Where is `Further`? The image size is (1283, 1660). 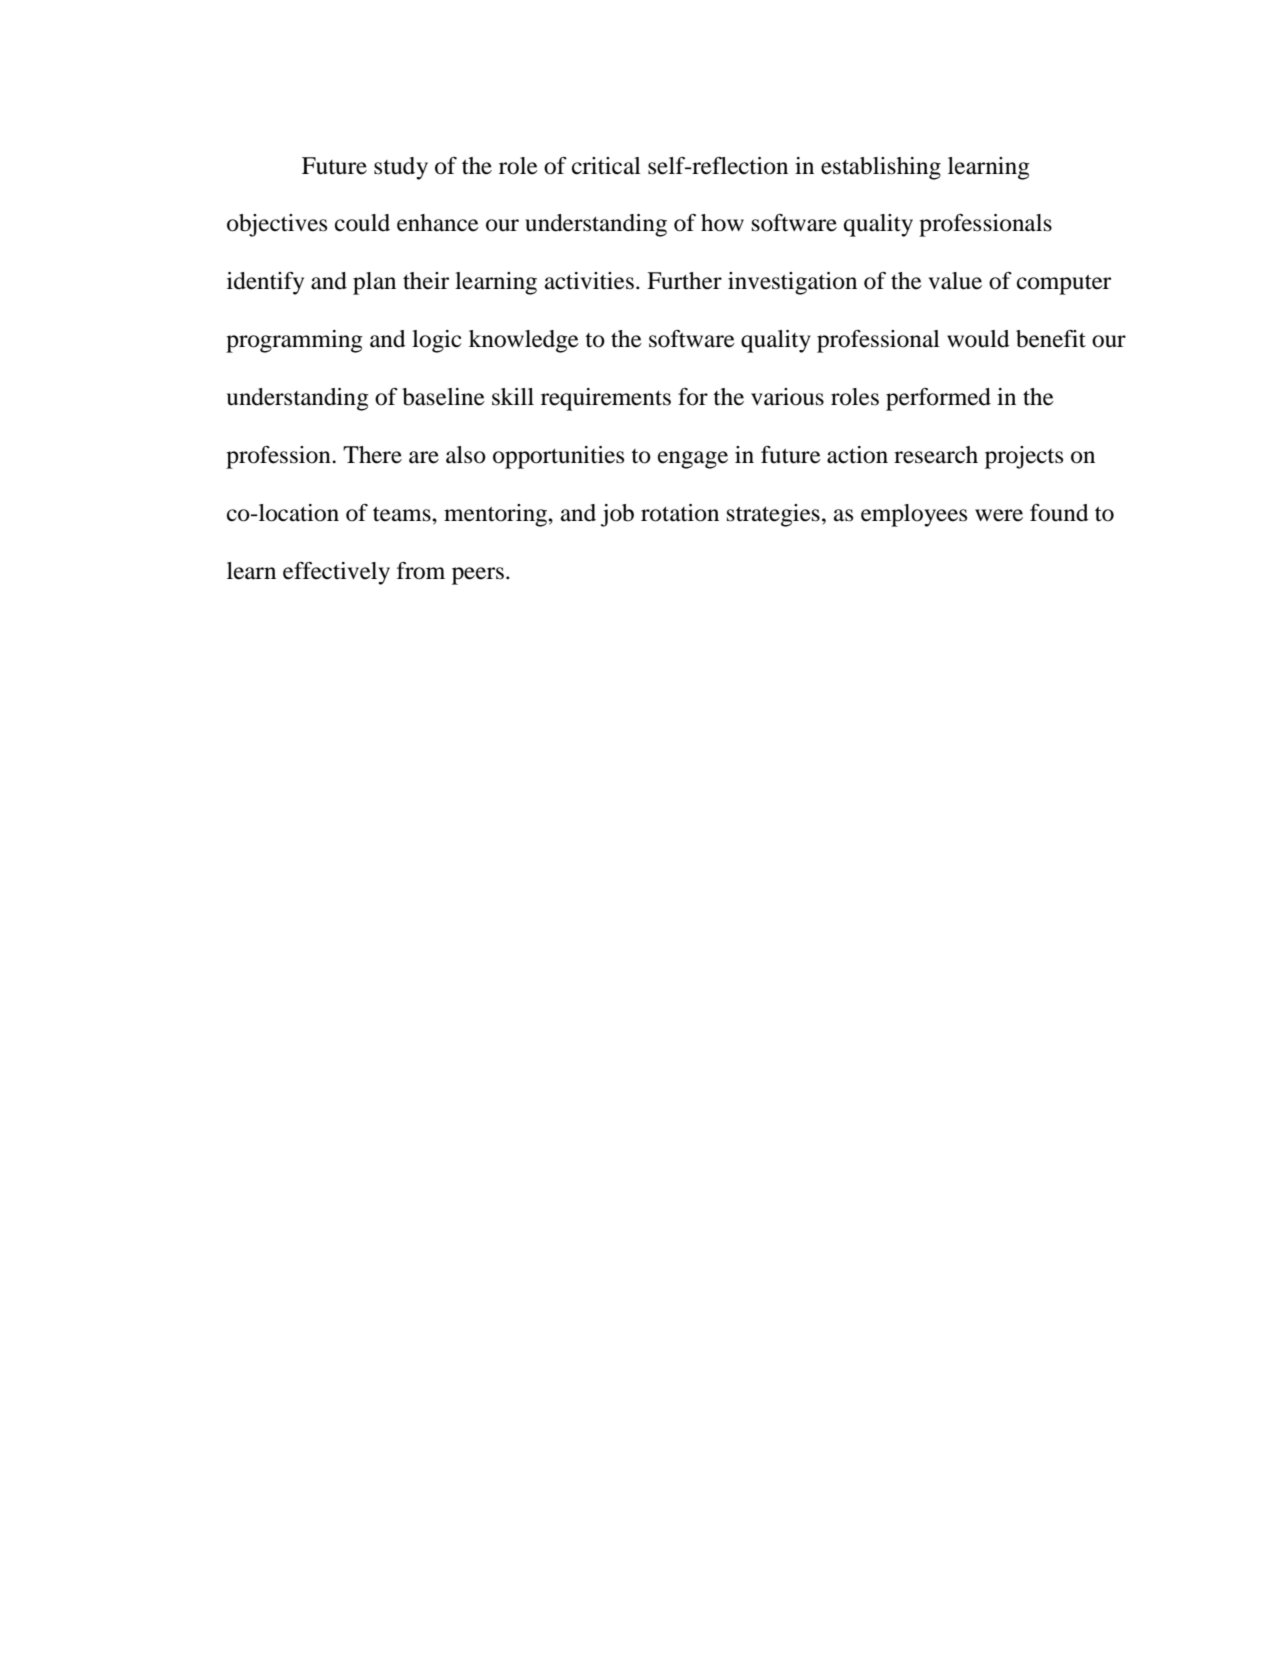
Further is located at coordinates (684, 281).
